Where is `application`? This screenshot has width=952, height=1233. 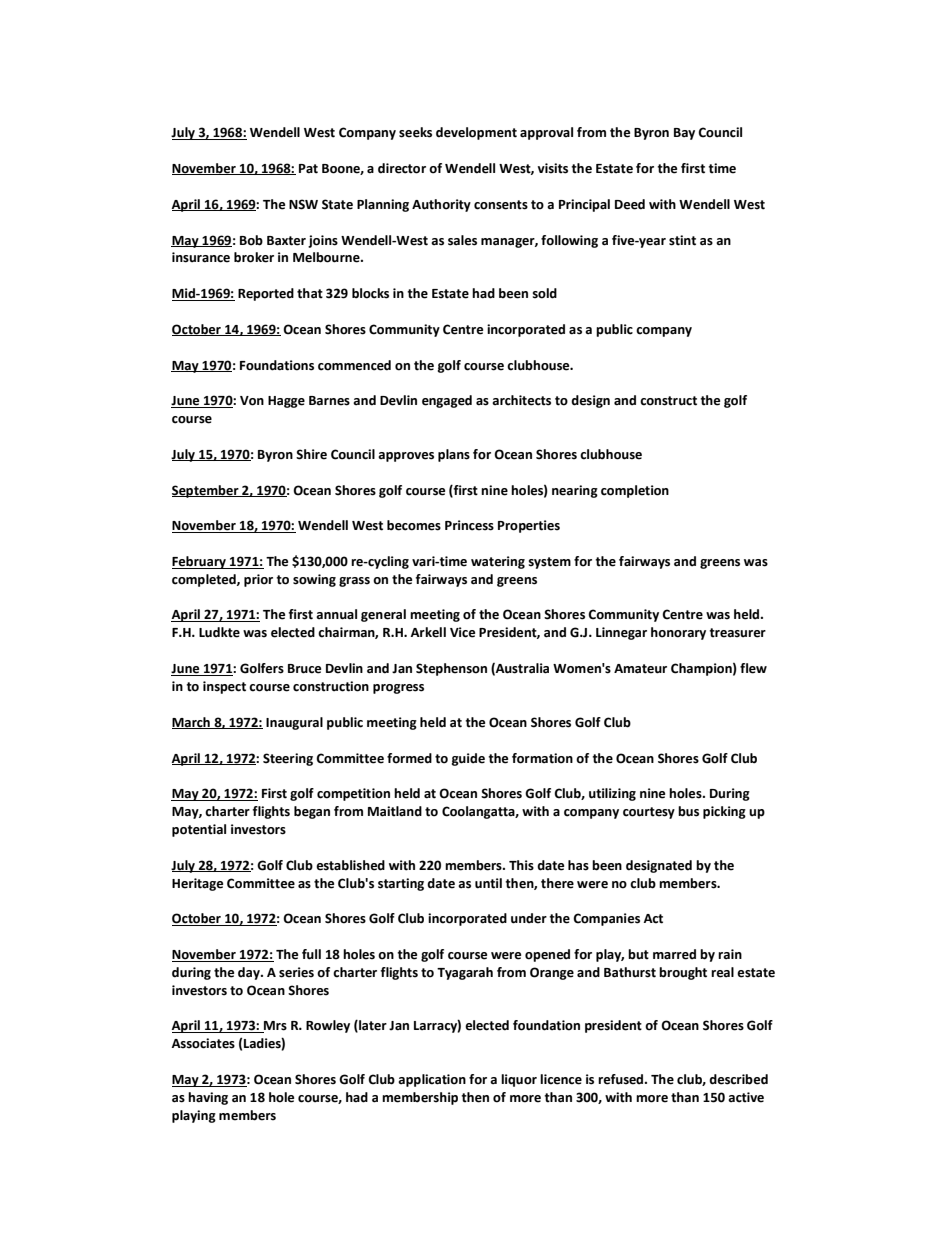 application is located at coordinates (432, 1080).
